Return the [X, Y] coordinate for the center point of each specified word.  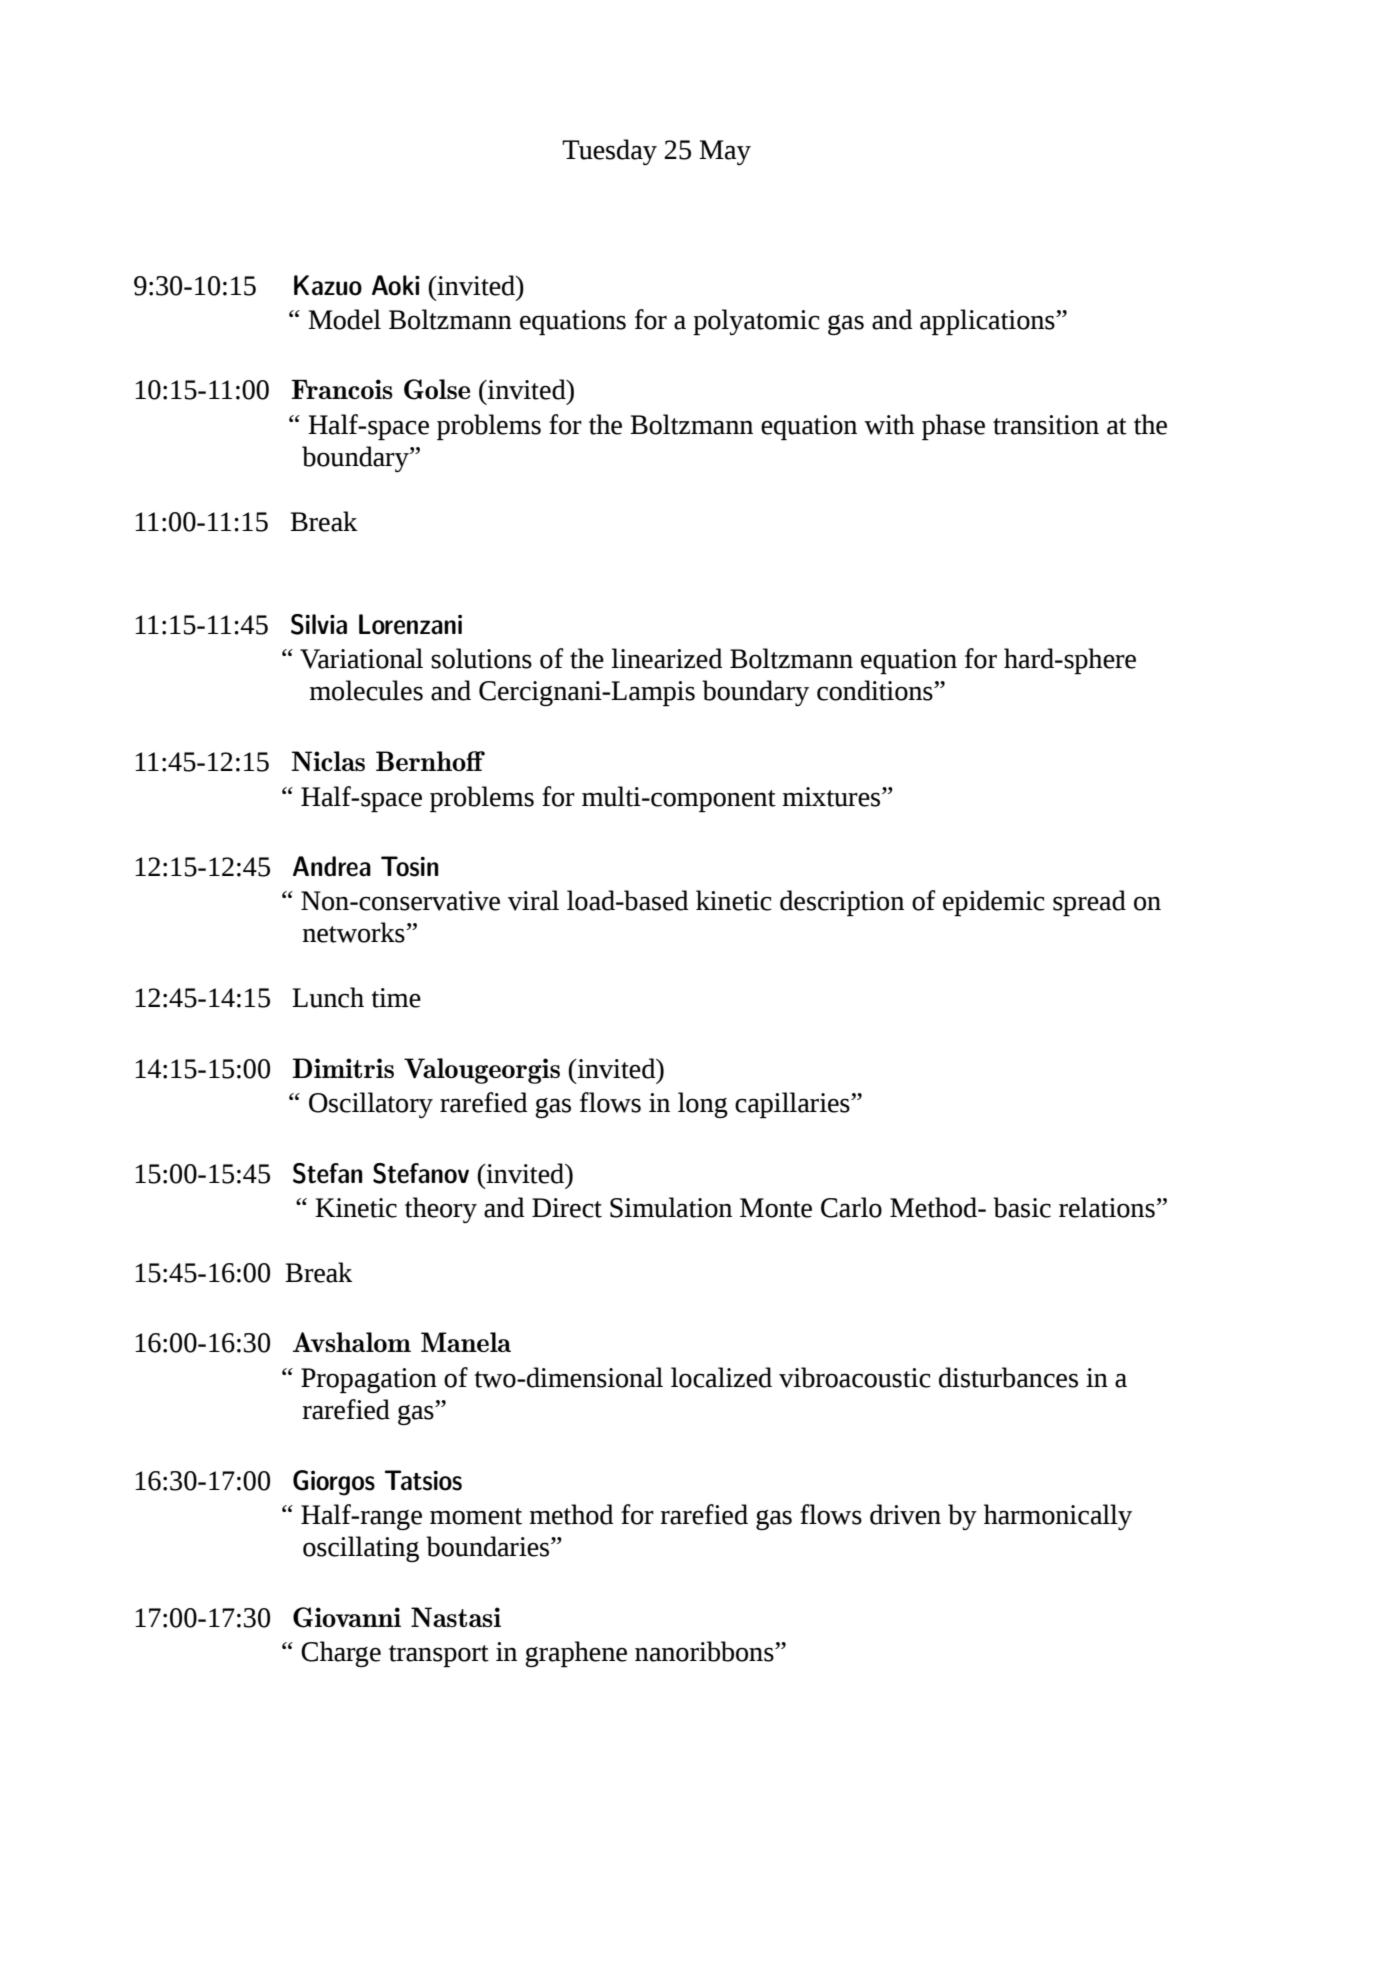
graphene [576, 1654]
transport [439, 1656]
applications [988, 322]
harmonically [1058, 1517]
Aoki [396, 285]
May [725, 152]
